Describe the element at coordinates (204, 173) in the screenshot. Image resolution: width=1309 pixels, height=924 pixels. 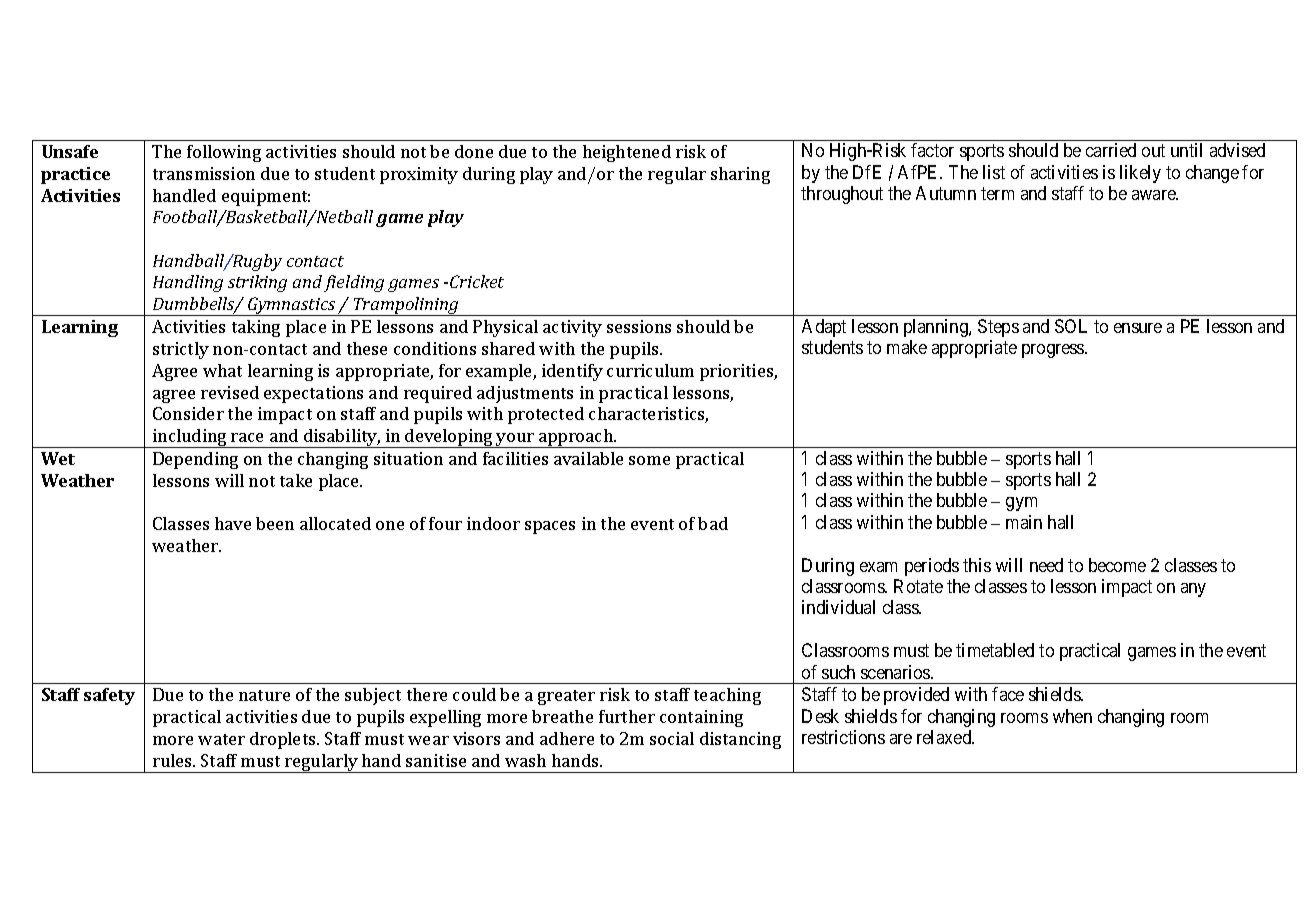
I see `transmission` at that location.
